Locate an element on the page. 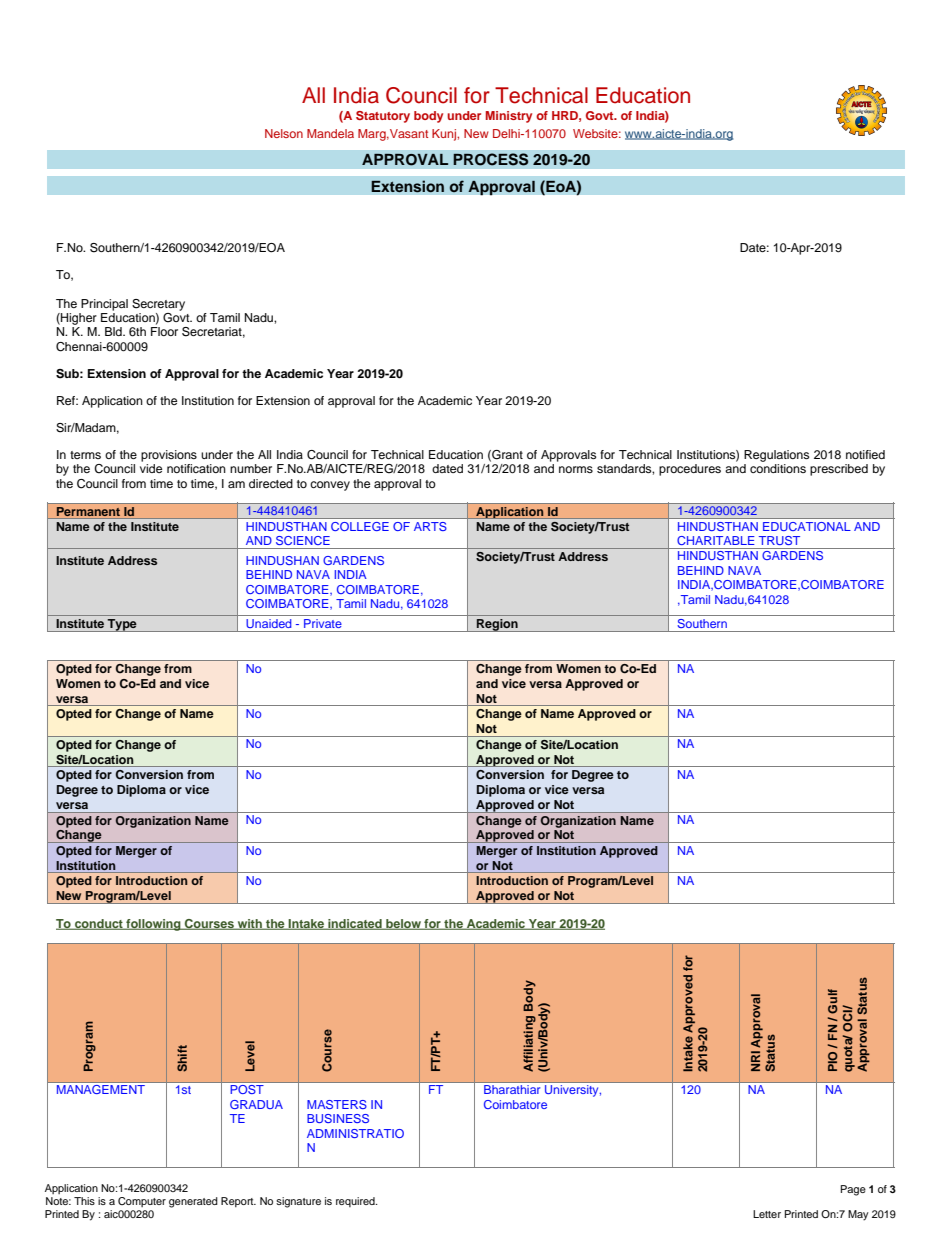 The height and width of the document is (1233, 952). required is located at coordinates (356, 1202).
